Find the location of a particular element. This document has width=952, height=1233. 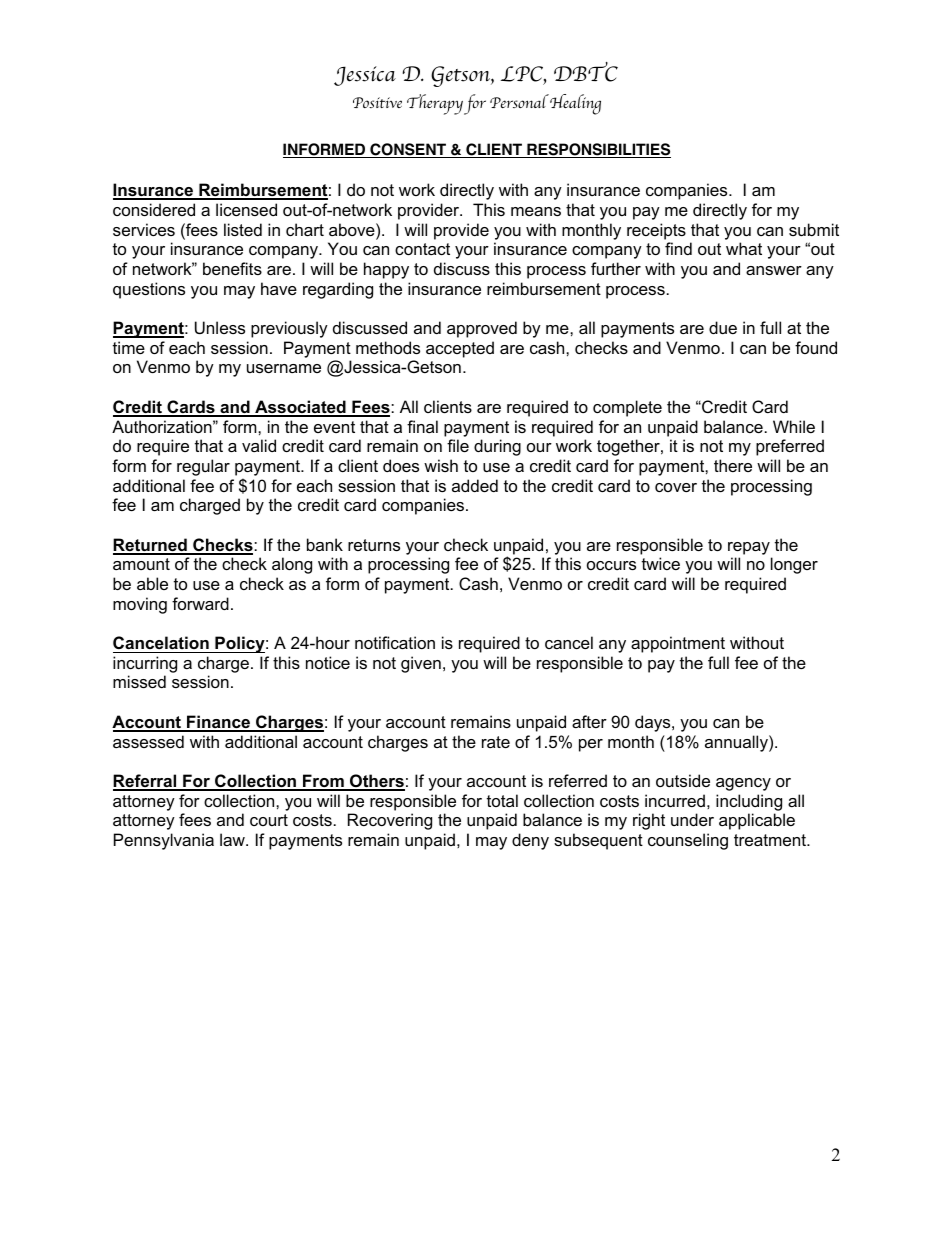

Associated is located at coordinates (300, 408).
